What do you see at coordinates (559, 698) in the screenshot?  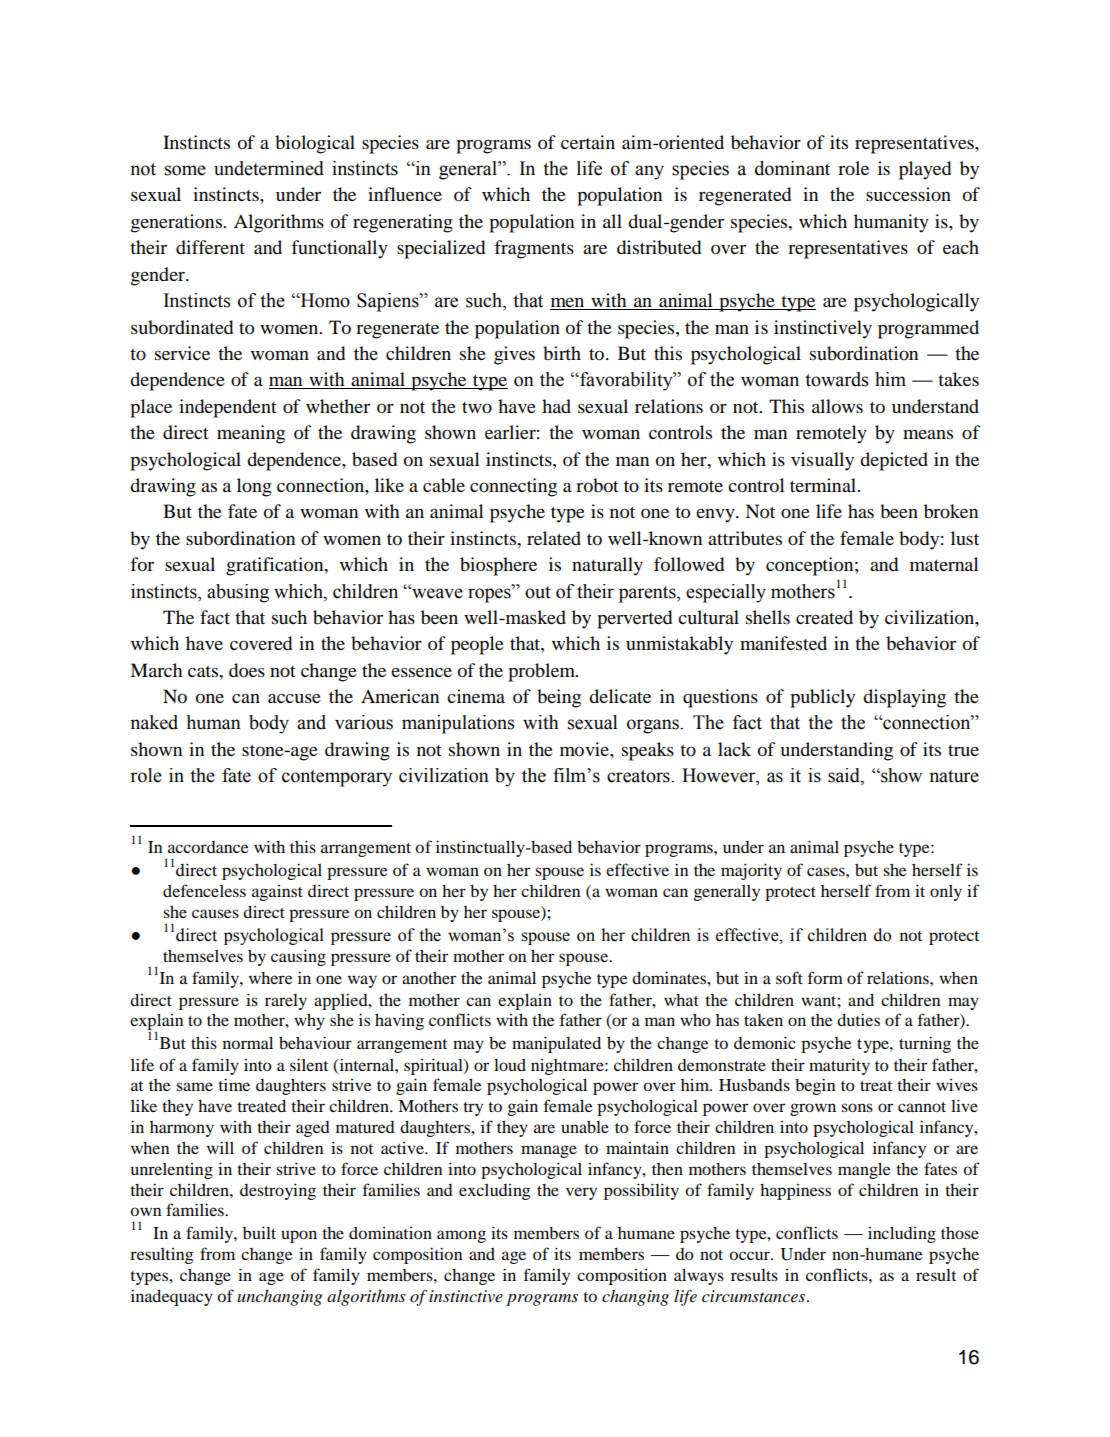 I see `being` at bounding box center [559, 698].
